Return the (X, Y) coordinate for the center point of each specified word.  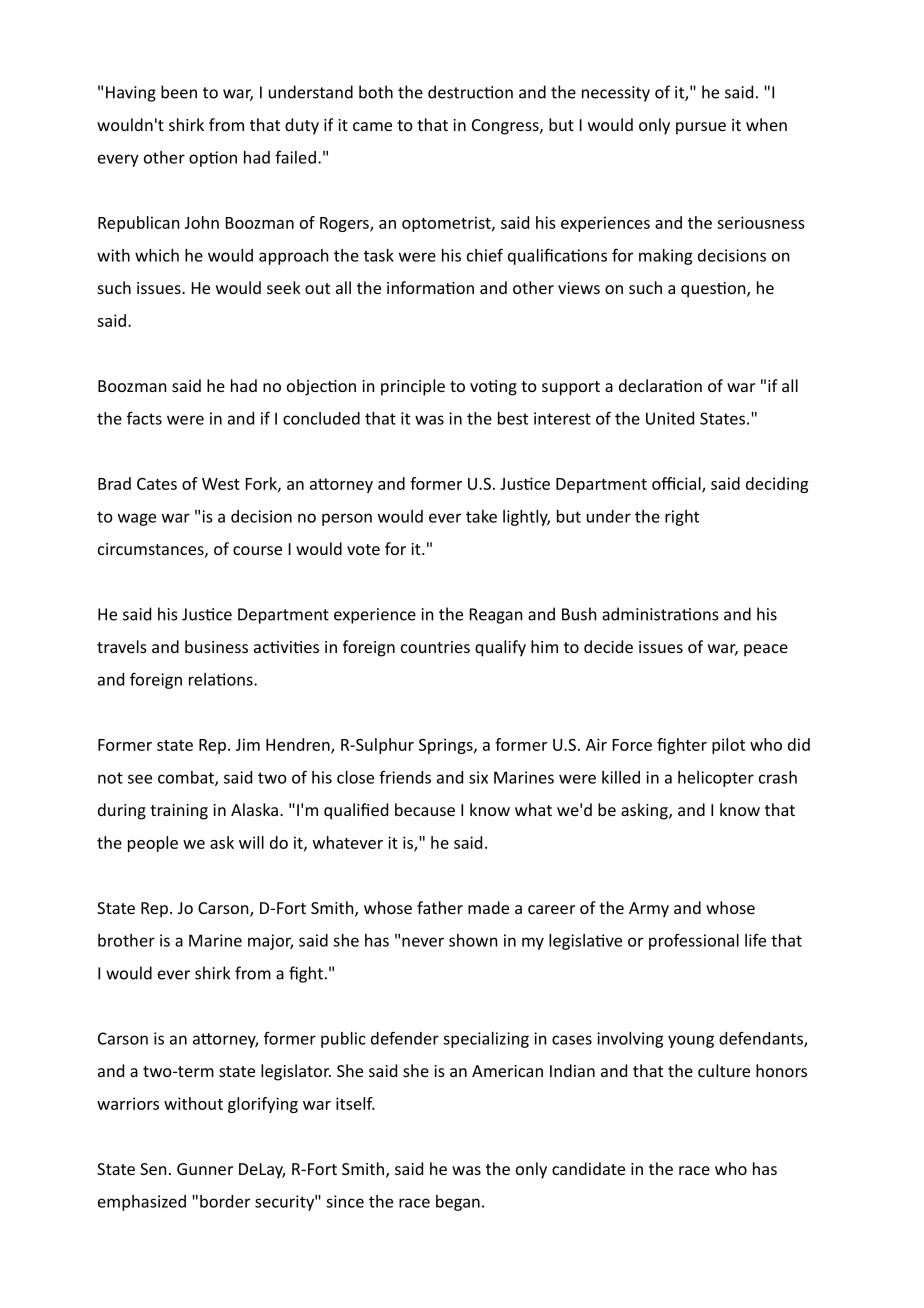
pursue (701, 128)
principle (413, 387)
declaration (660, 385)
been (179, 92)
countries (435, 647)
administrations (660, 614)
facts (144, 418)
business (216, 646)
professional (694, 942)
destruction (470, 92)
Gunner (205, 1169)
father (440, 907)
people (153, 844)
